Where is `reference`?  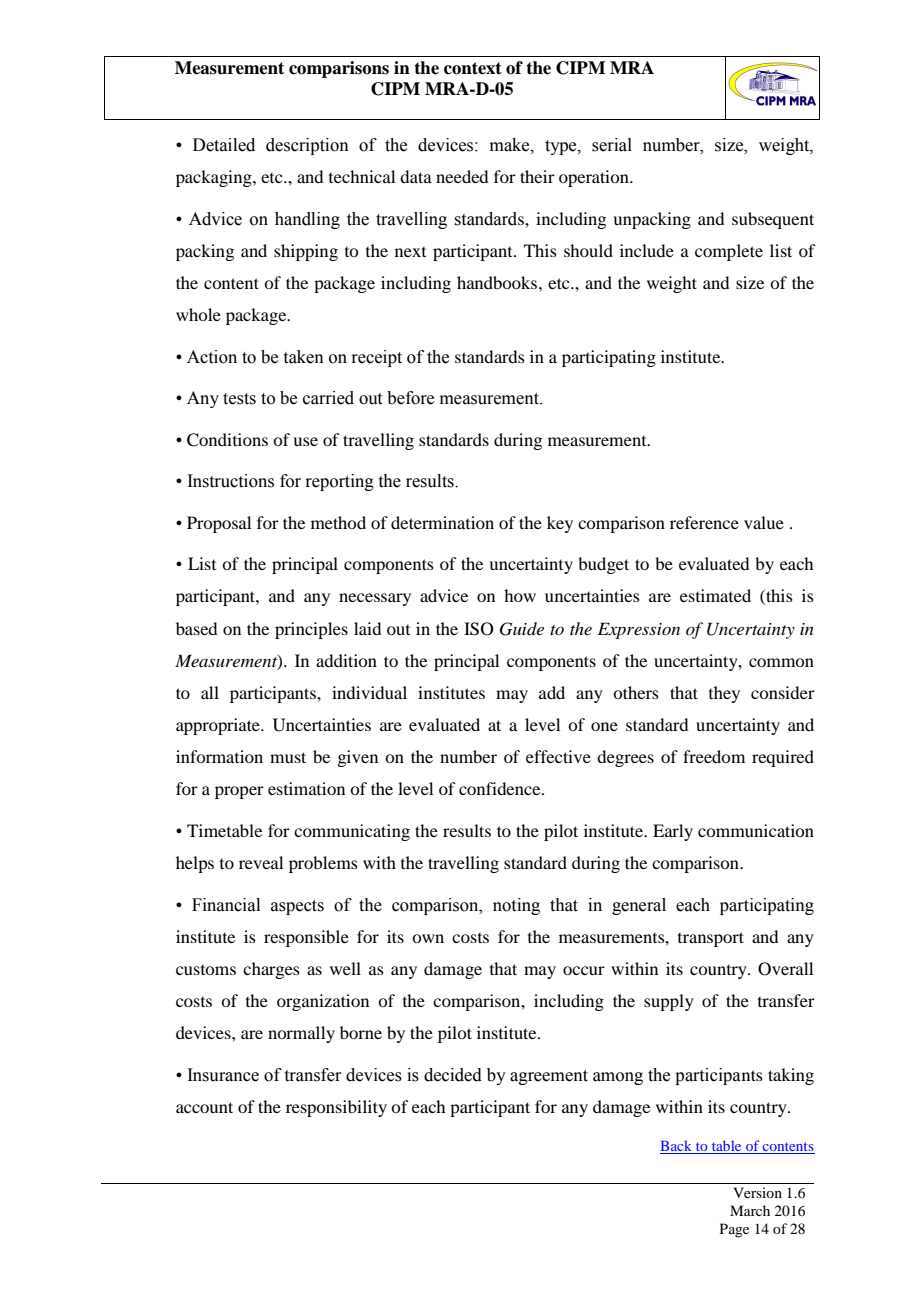
reference is located at coordinates (704, 522).
